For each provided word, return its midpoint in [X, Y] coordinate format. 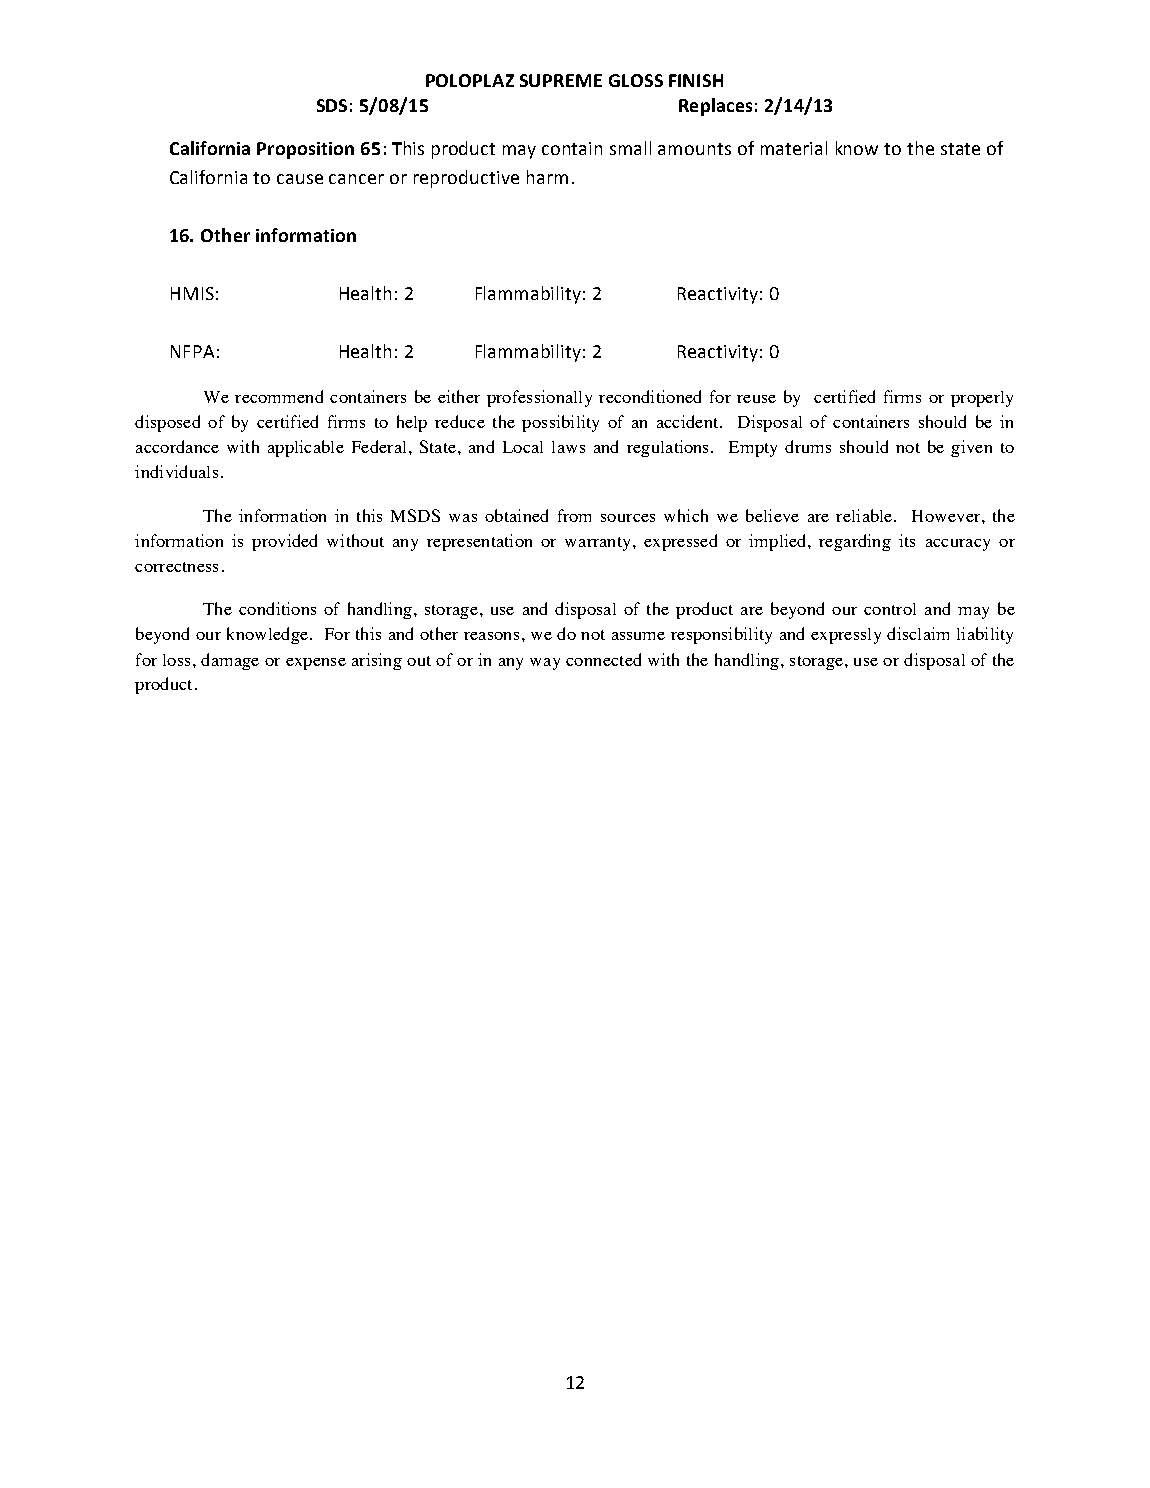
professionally [539, 398]
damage [230, 661]
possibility [560, 423]
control [890, 609]
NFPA [192, 351]
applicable [306, 448]
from [574, 515]
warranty [597, 544]
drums [808, 446]
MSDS [415, 515]
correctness [176, 567]
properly [982, 399]
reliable [865, 515]
